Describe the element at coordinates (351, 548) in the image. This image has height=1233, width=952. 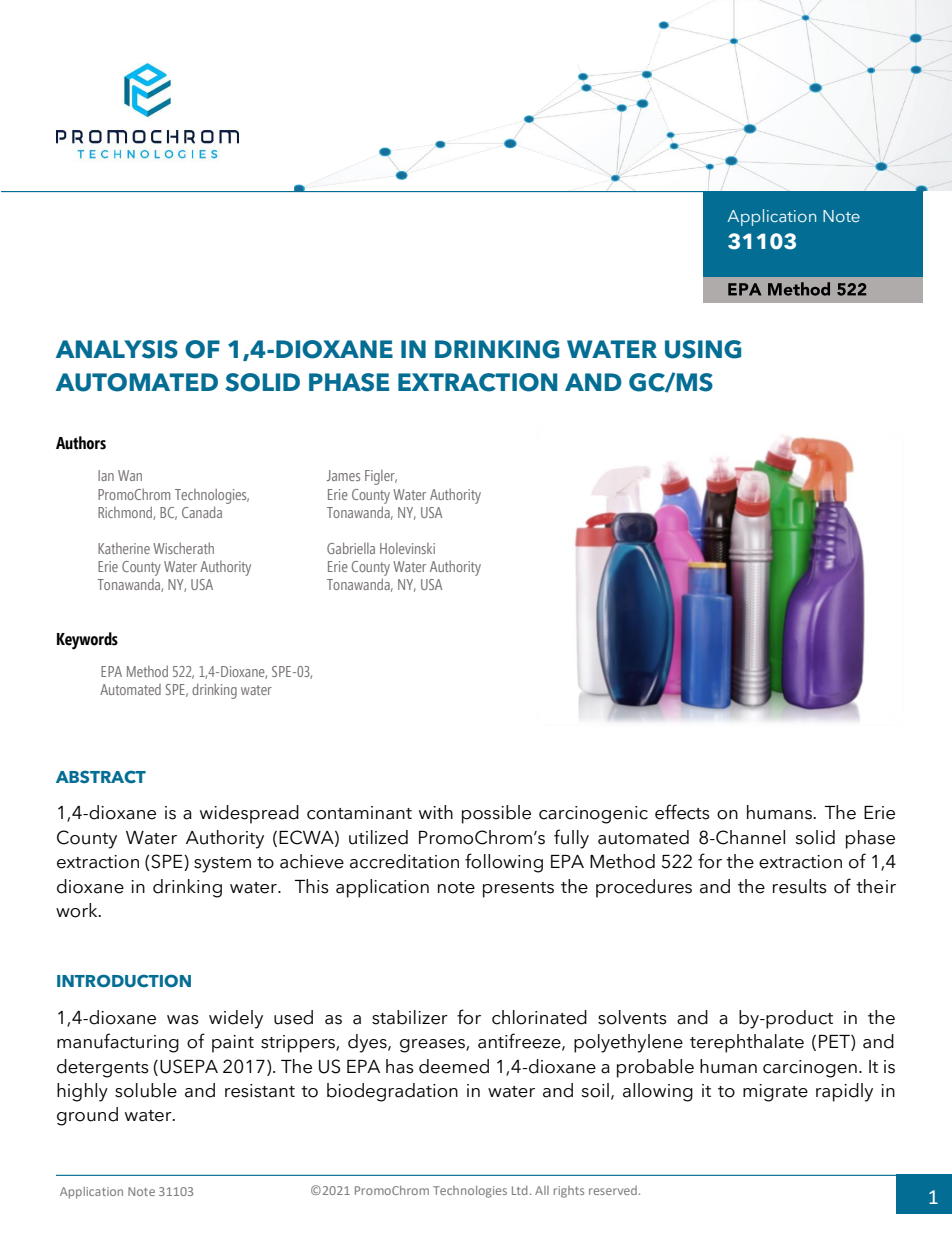
I see `Gabriella` at that location.
